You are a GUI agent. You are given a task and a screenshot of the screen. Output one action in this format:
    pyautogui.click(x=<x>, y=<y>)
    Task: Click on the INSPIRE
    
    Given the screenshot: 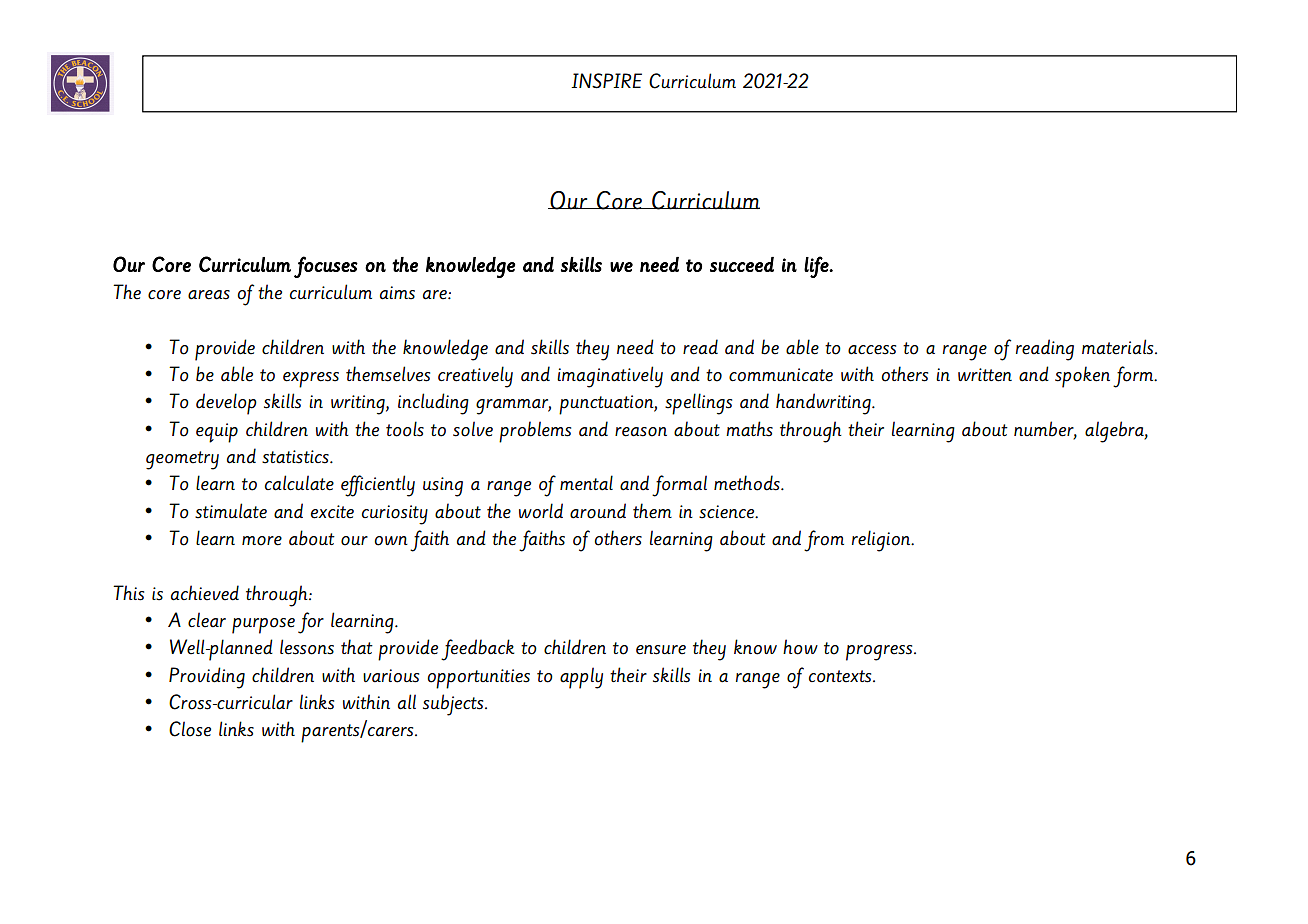 What is the action you would take?
    pyautogui.click(x=606, y=81)
